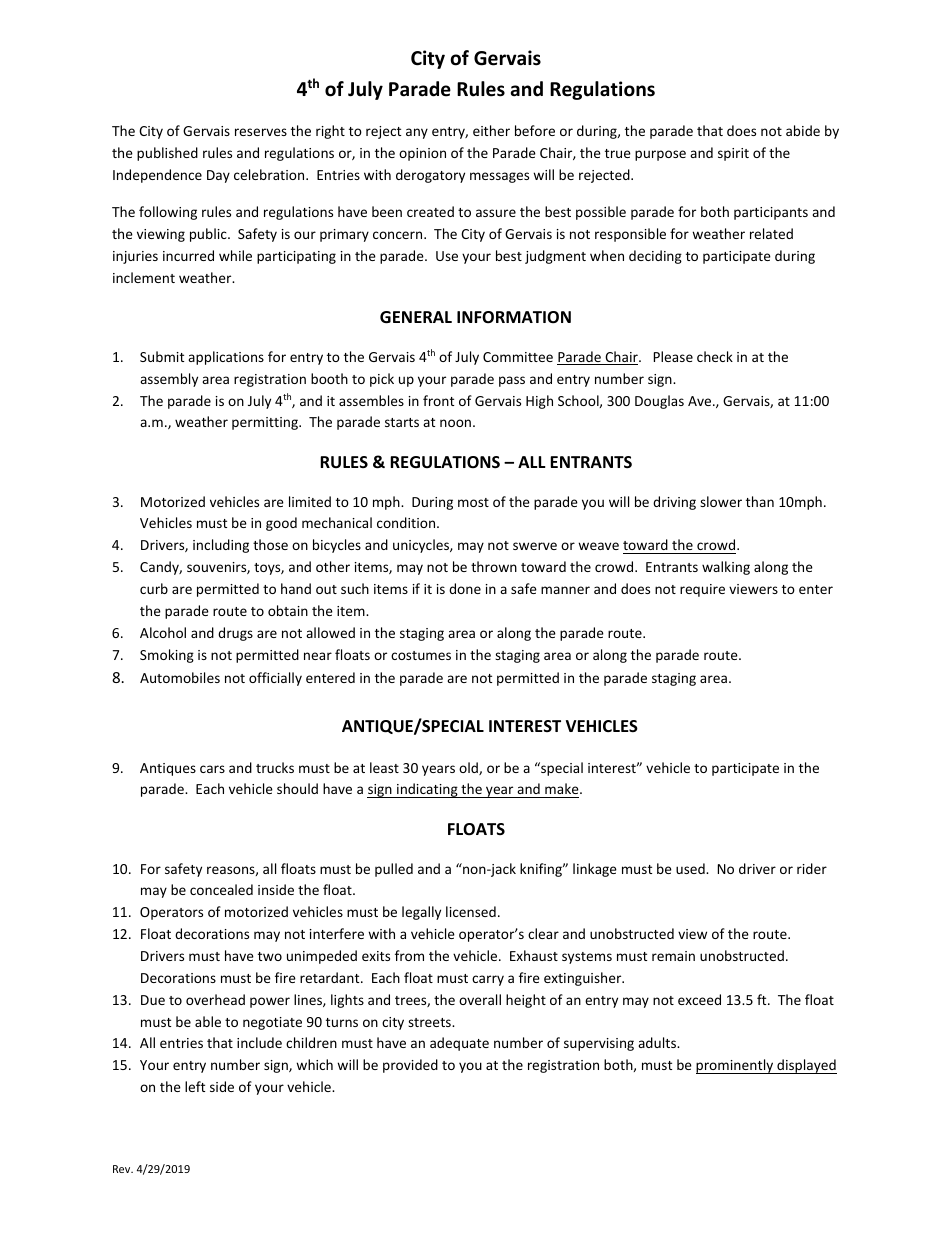 The height and width of the document is (1233, 952). I want to click on check, so click(715, 356).
